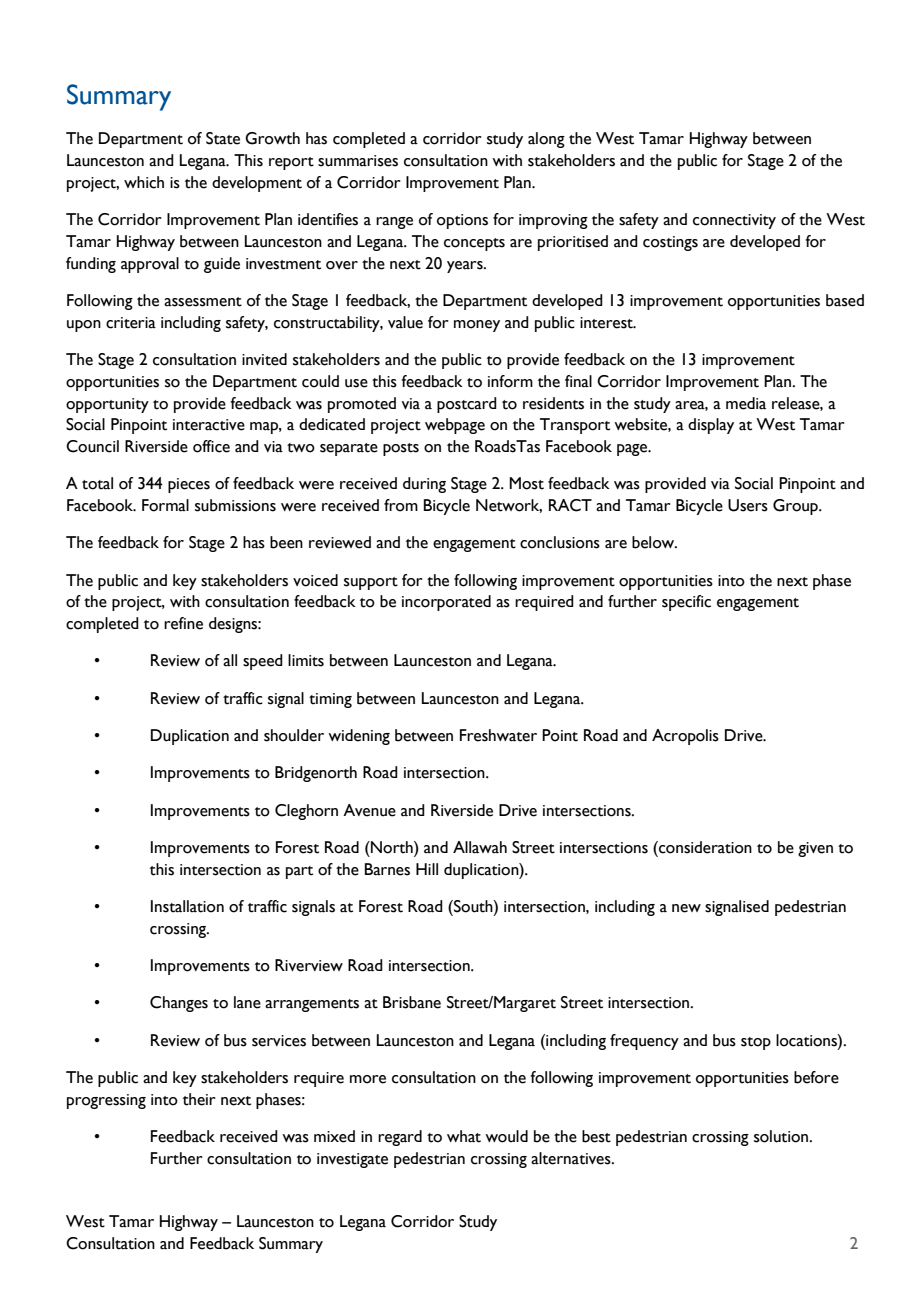  What do you see at coordinates (183, 623) in the document?
I see `refine` at bounding box center [183, 623].
